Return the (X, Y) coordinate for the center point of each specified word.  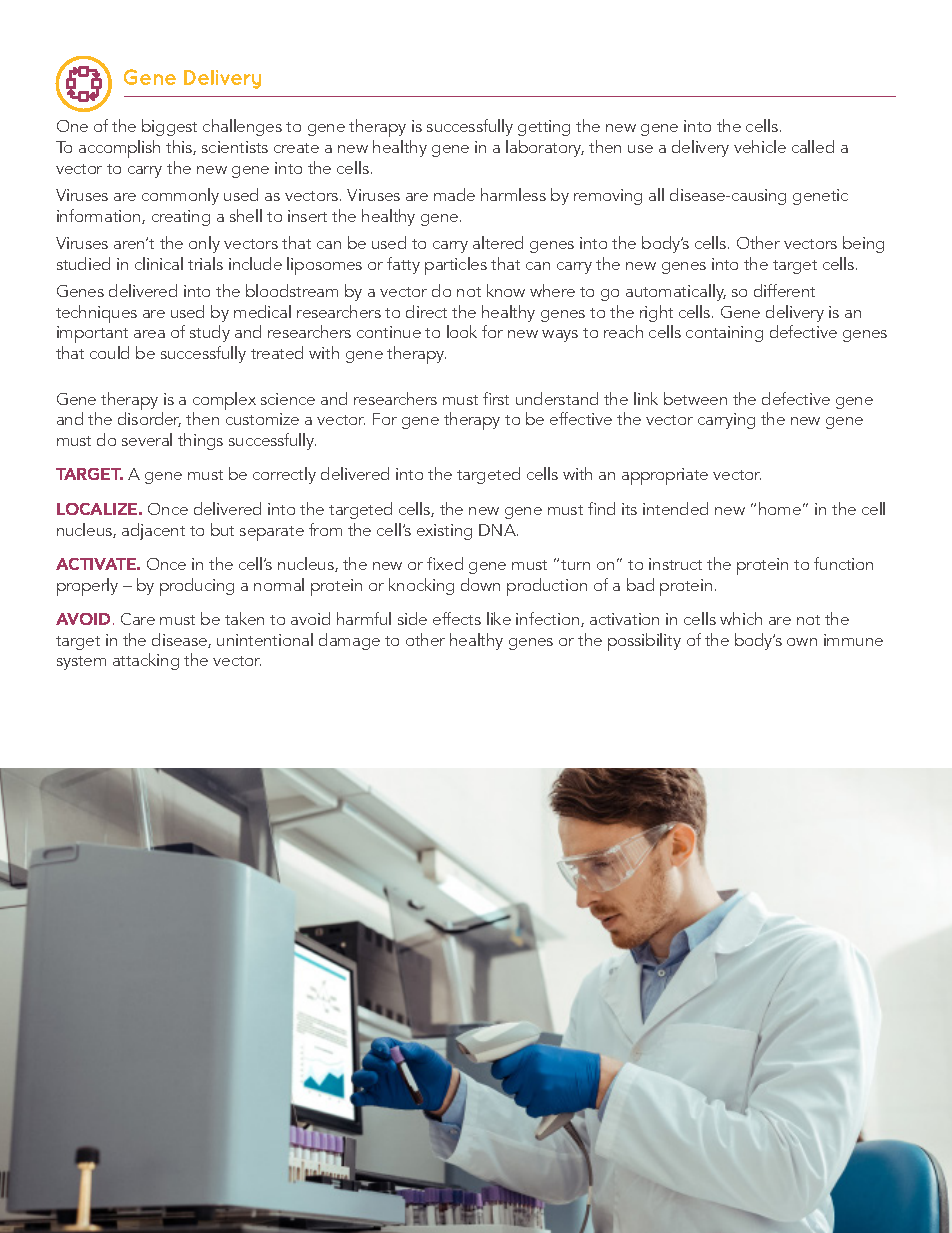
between (695, 398)
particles (456, 266)
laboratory (545, 148)
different (784, 290)
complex (224, 402)
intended (675, 508)
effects (457, 618)
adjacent (153, 531)
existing (444, 532)
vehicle (760, 146)
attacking (146, 661)
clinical (159, 263)
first (496, 398)
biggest (169, 127)
